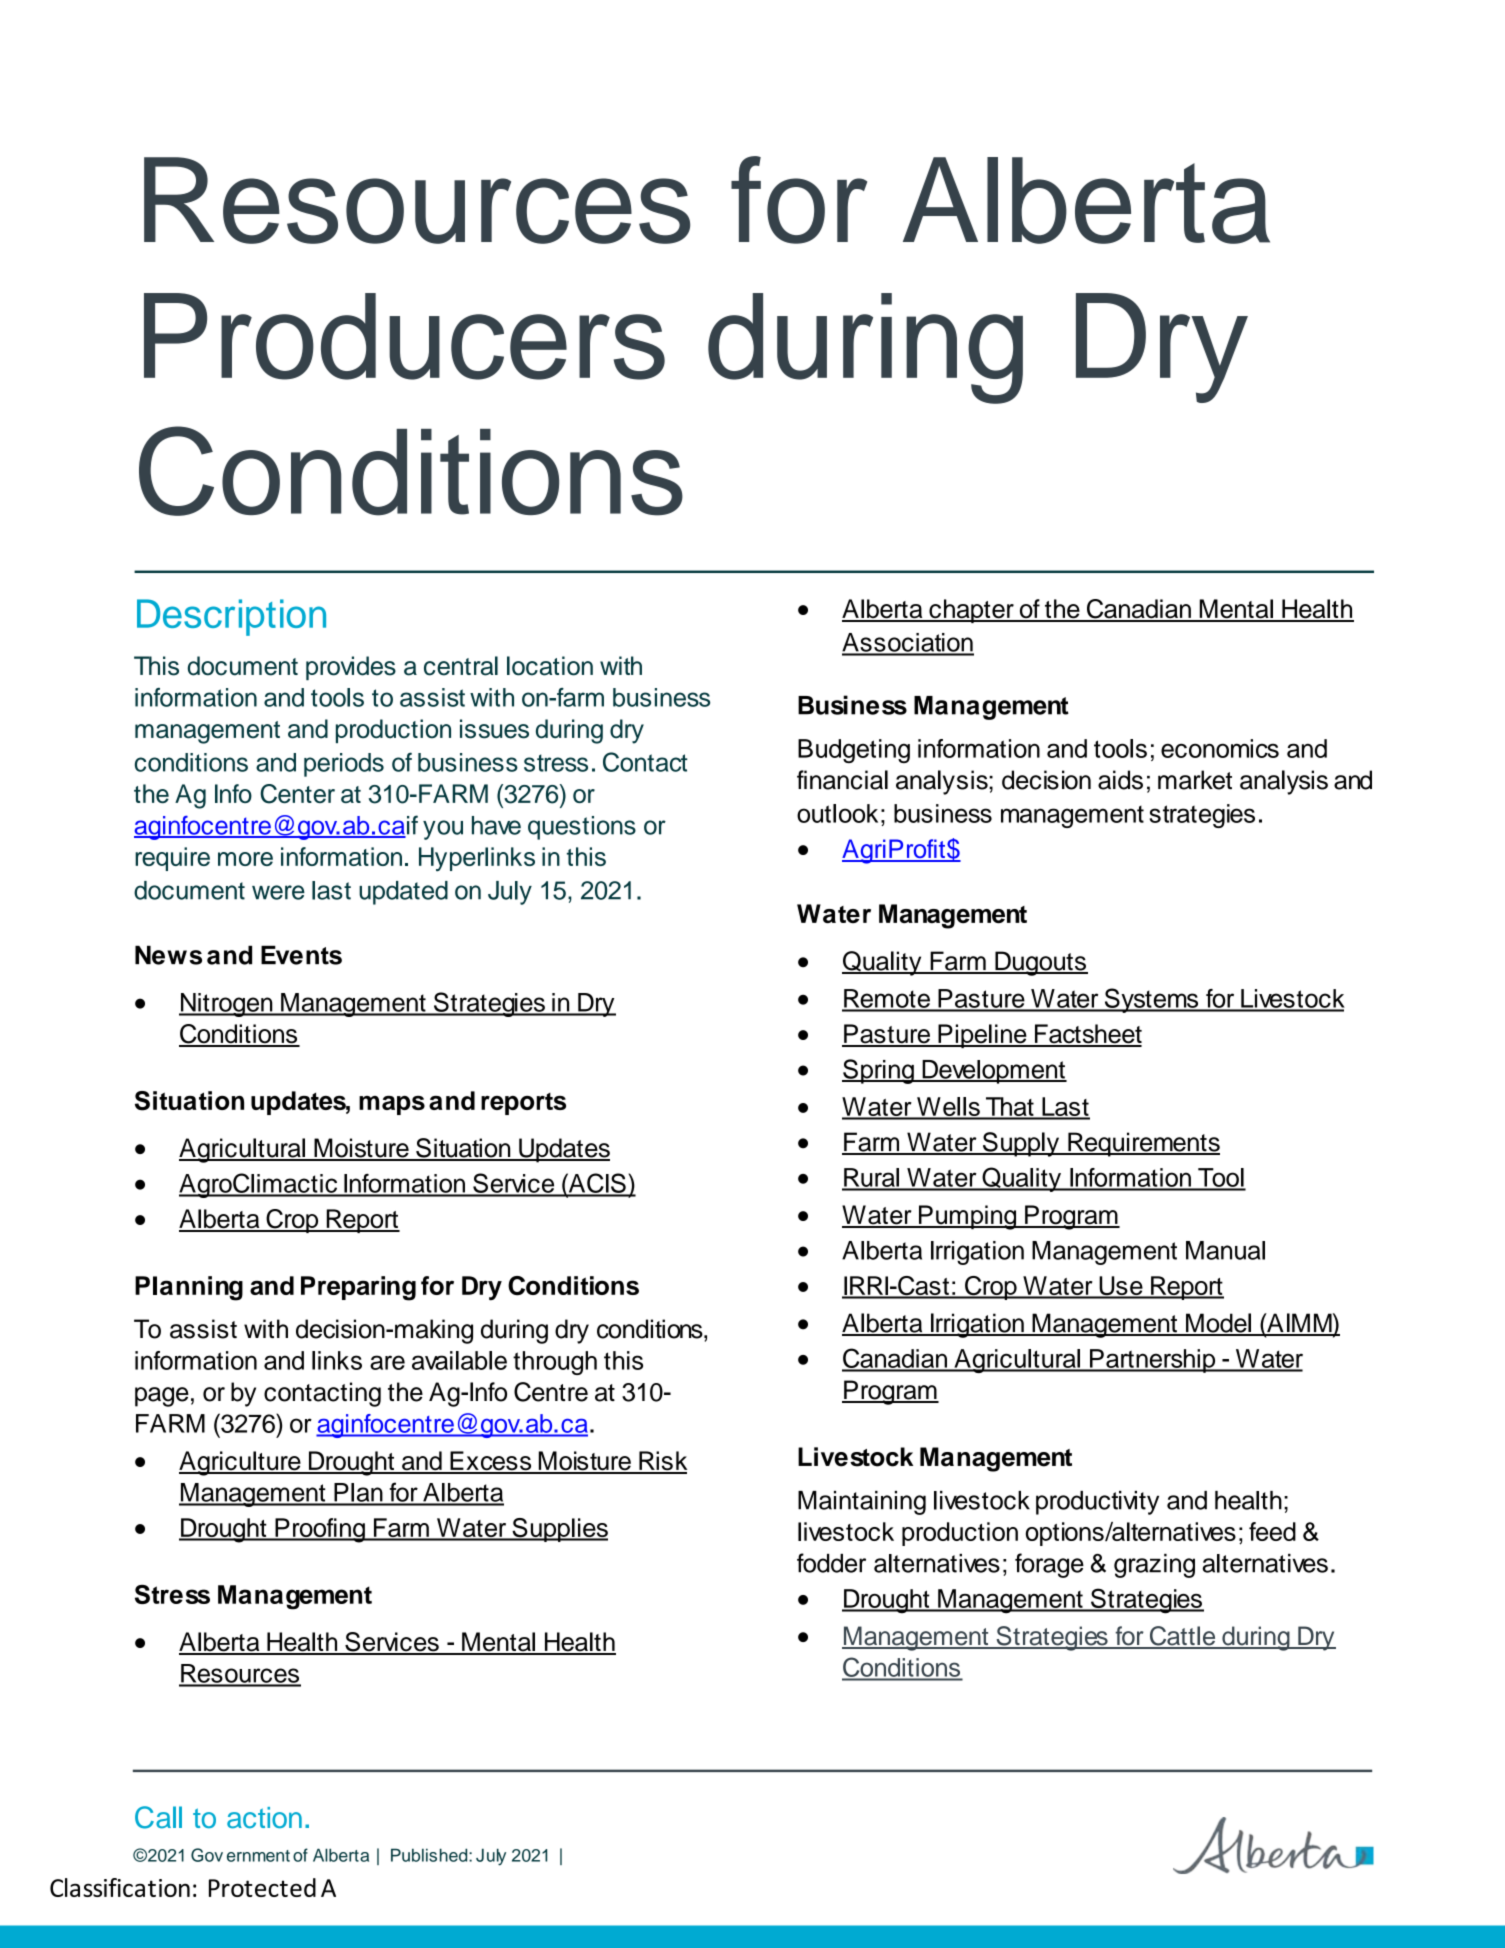 This document has width=1505, height=1948. I want to click on action, so click(264, 1818).
